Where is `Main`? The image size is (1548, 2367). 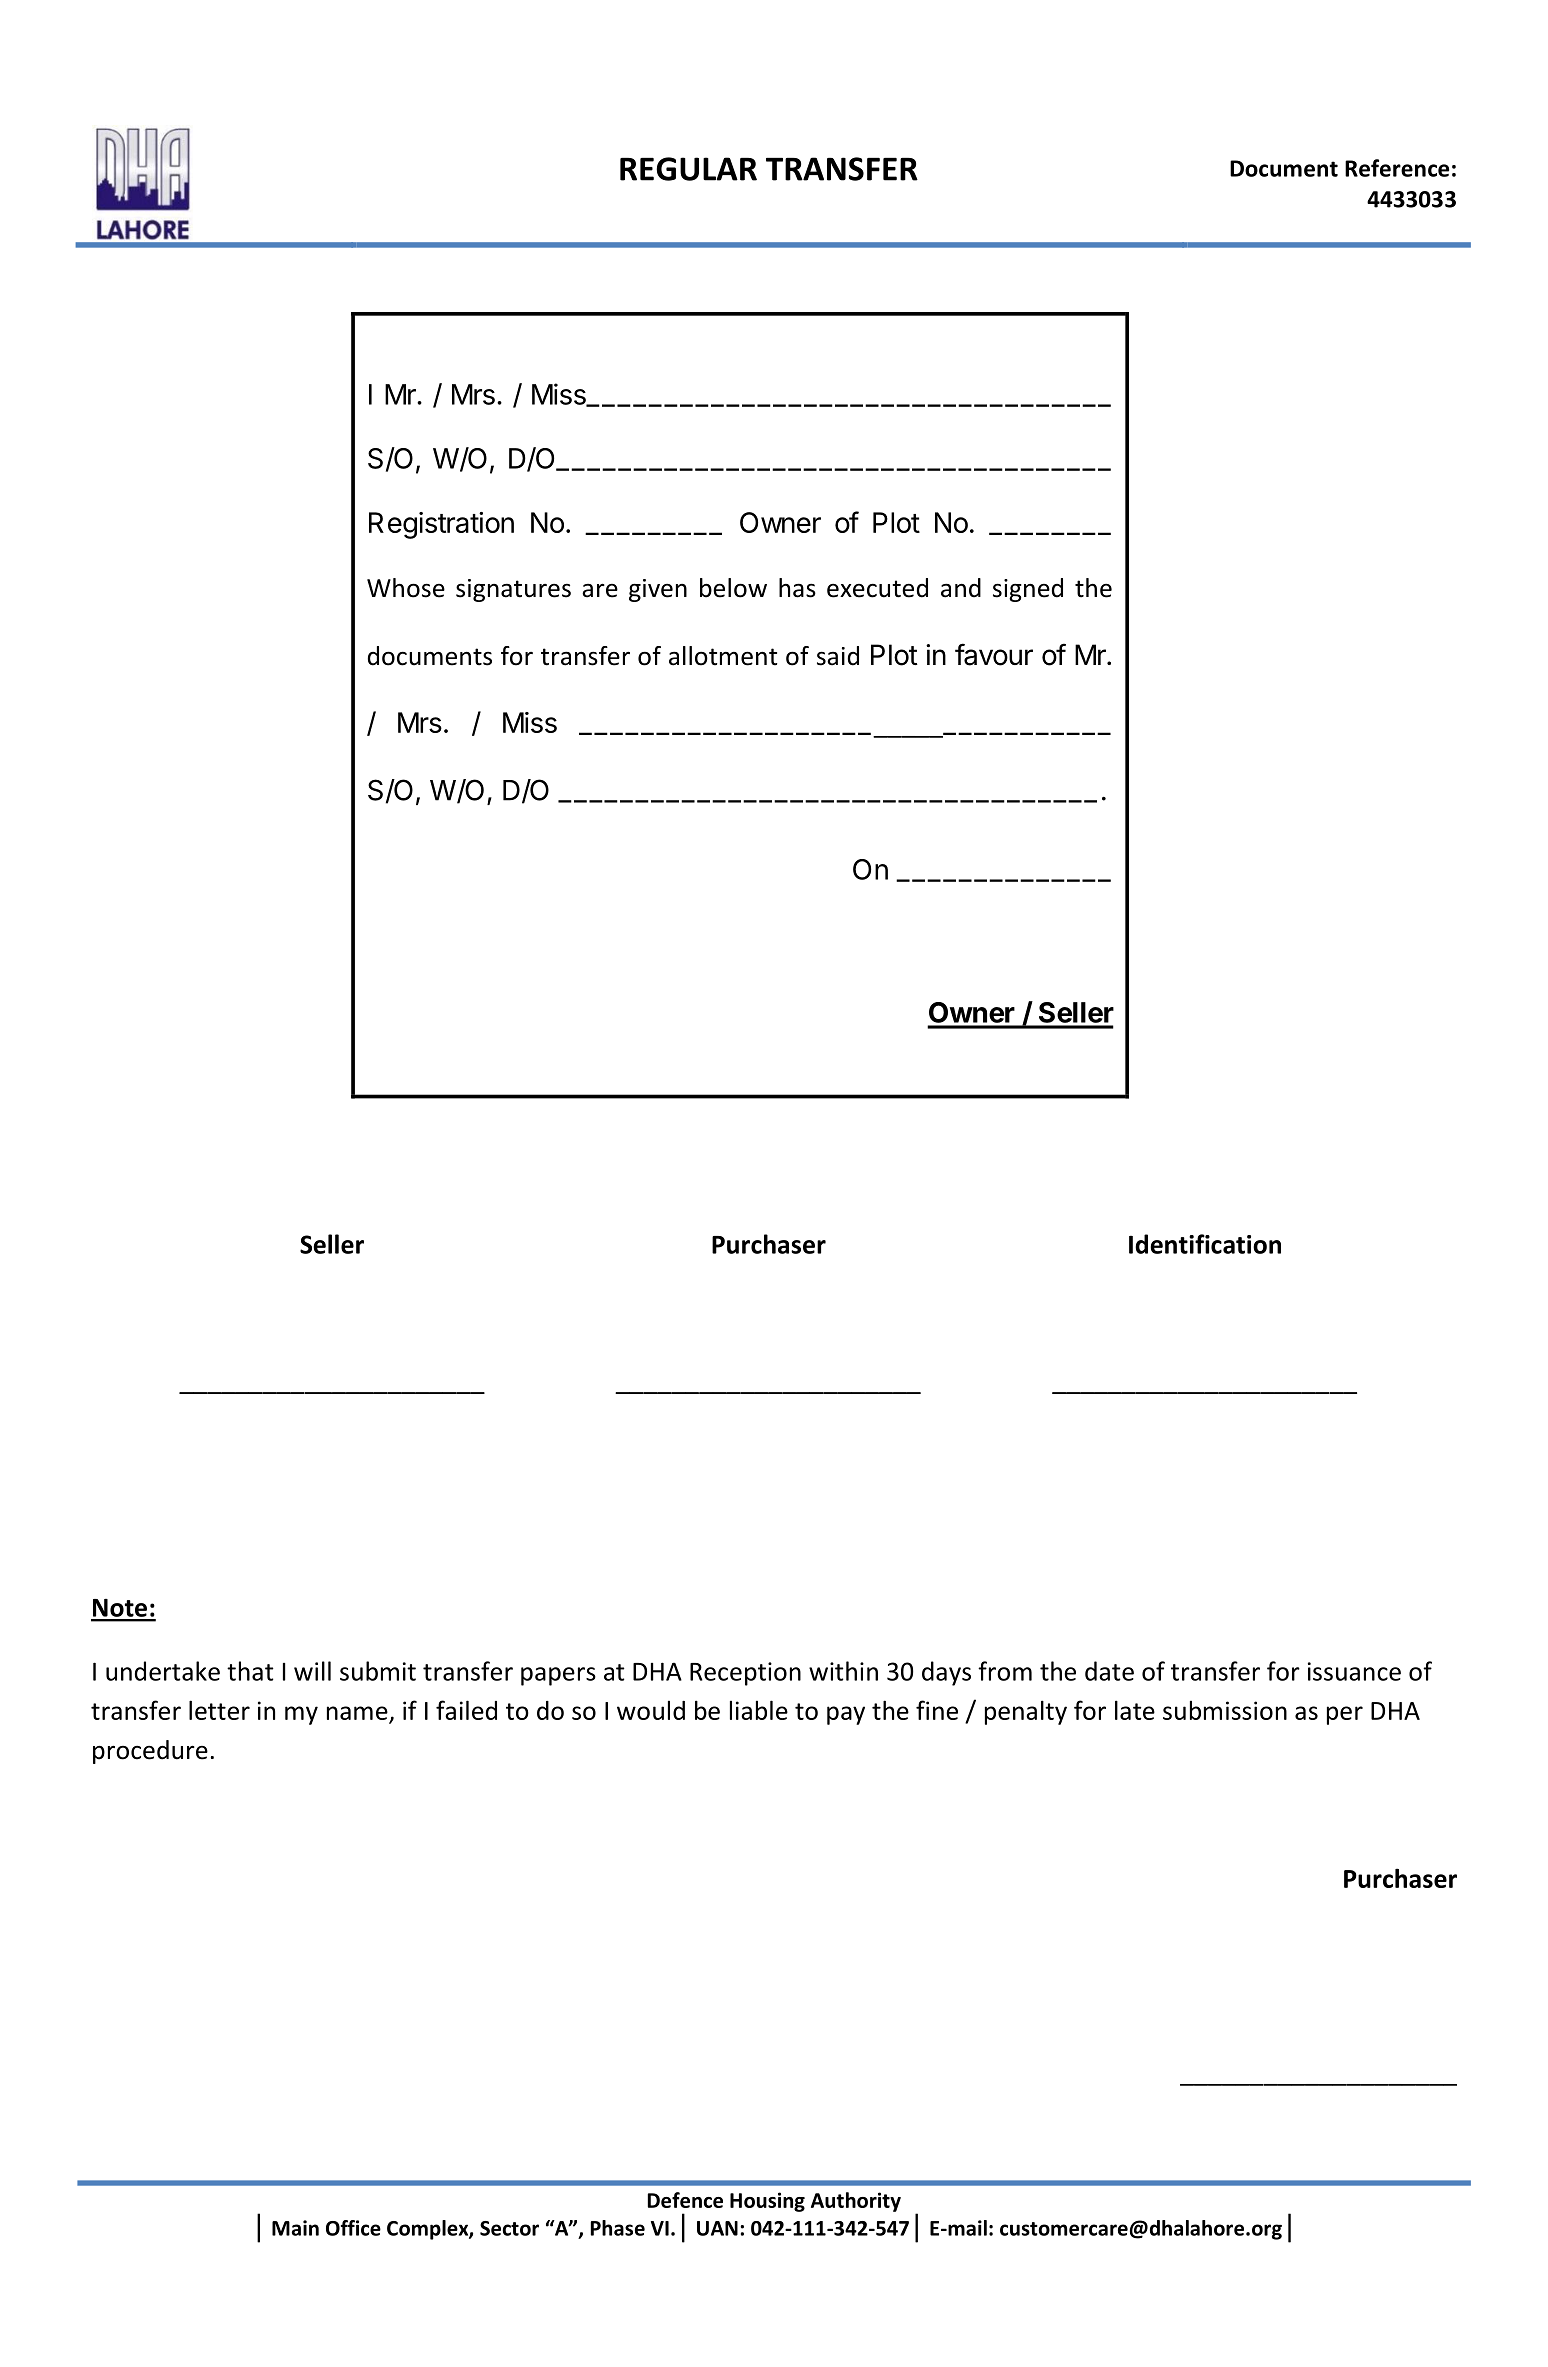 Main is located at coordinates (295, 2228).
